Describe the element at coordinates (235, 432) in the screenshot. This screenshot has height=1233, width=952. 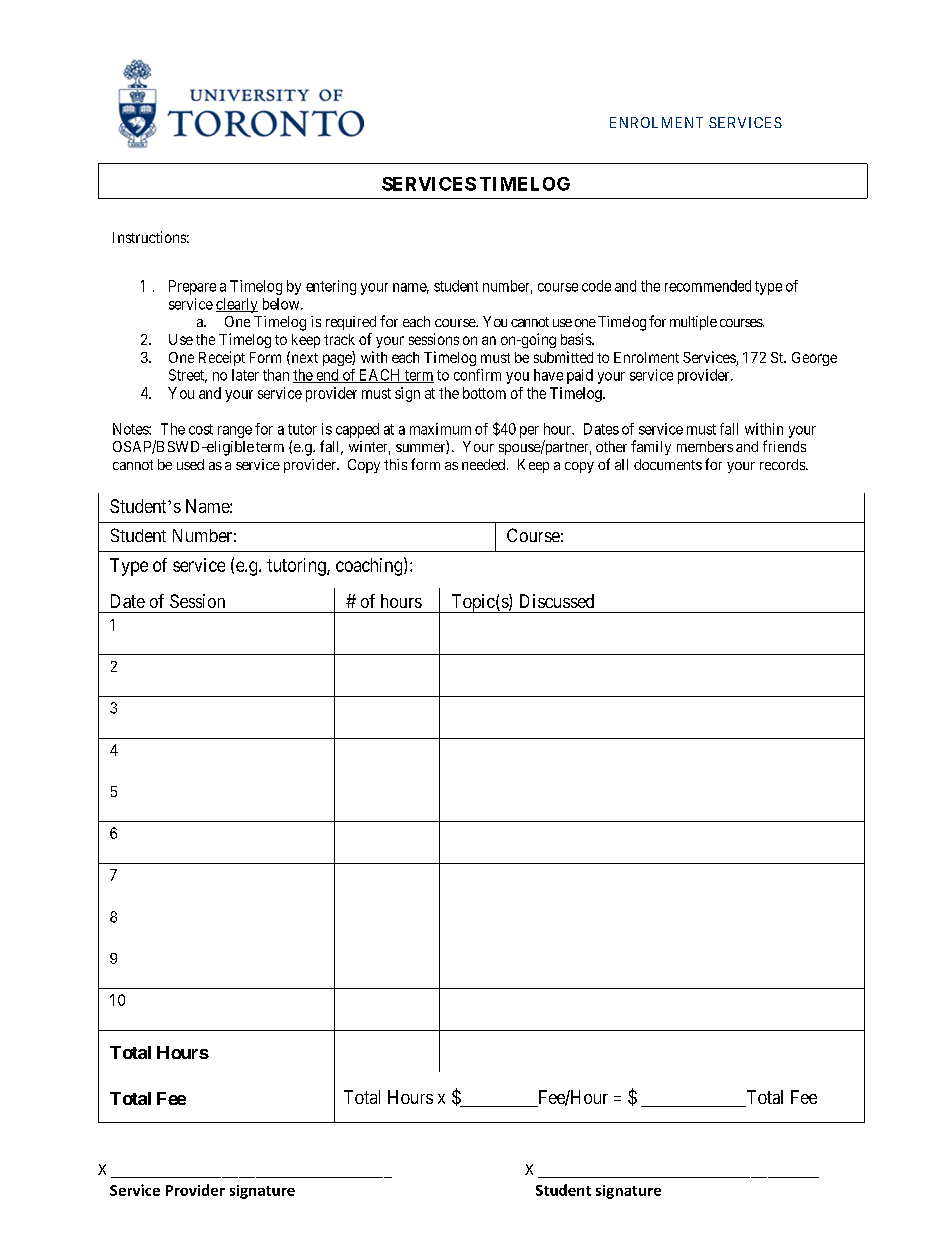
I see `range` at that location.
